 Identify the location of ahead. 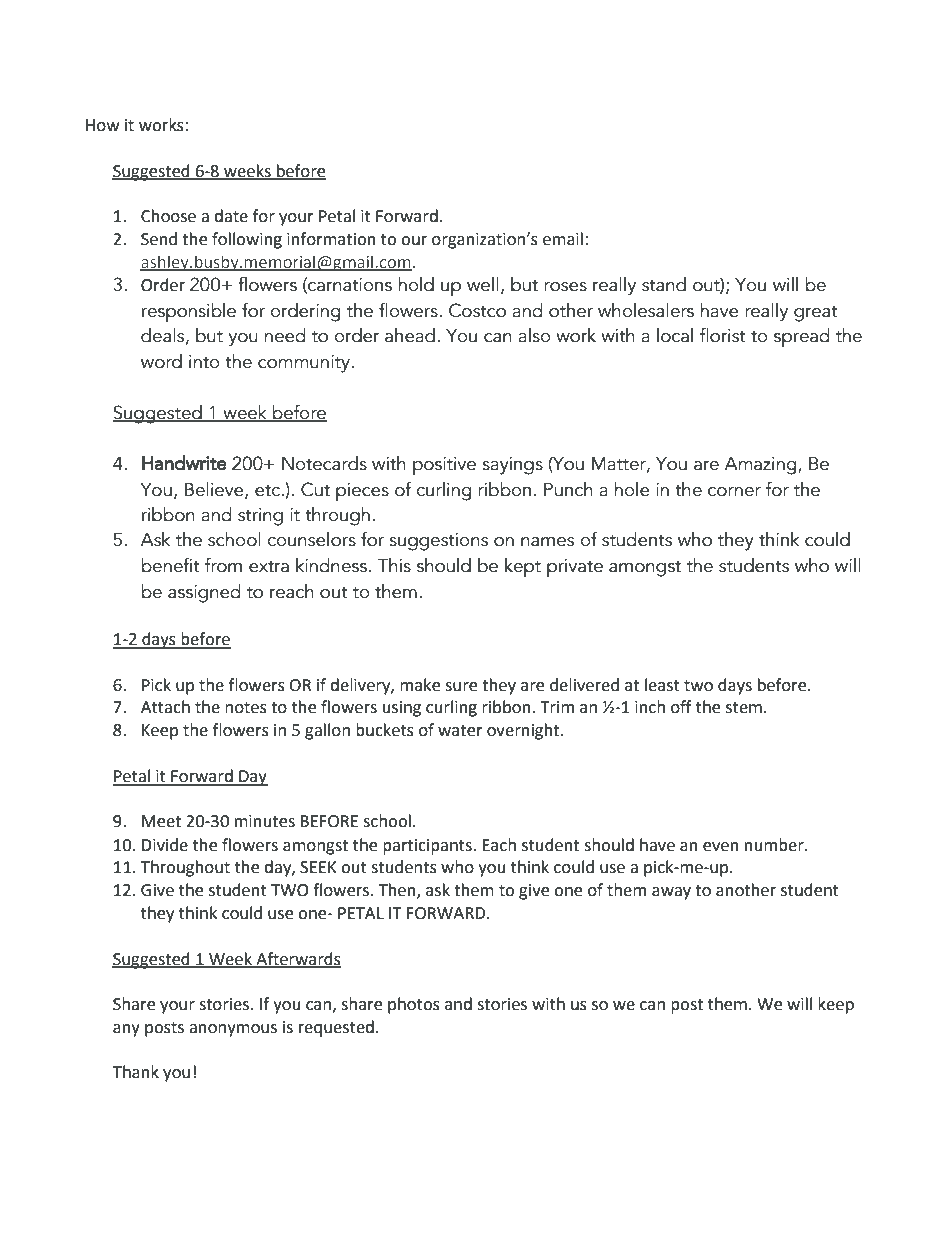
(410, 335).
